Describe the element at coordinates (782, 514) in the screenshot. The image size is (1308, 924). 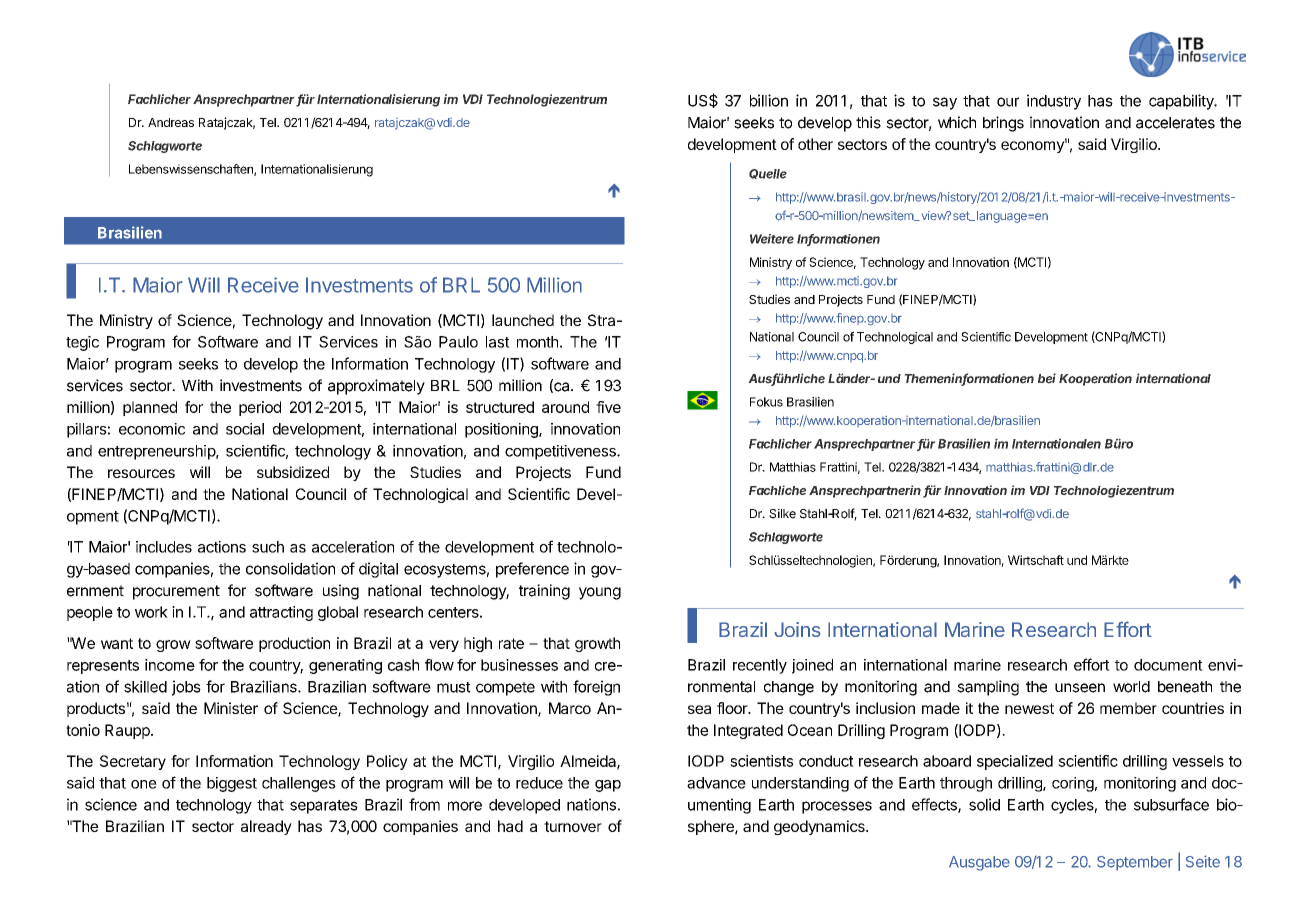
I see `Silke` at that location.
